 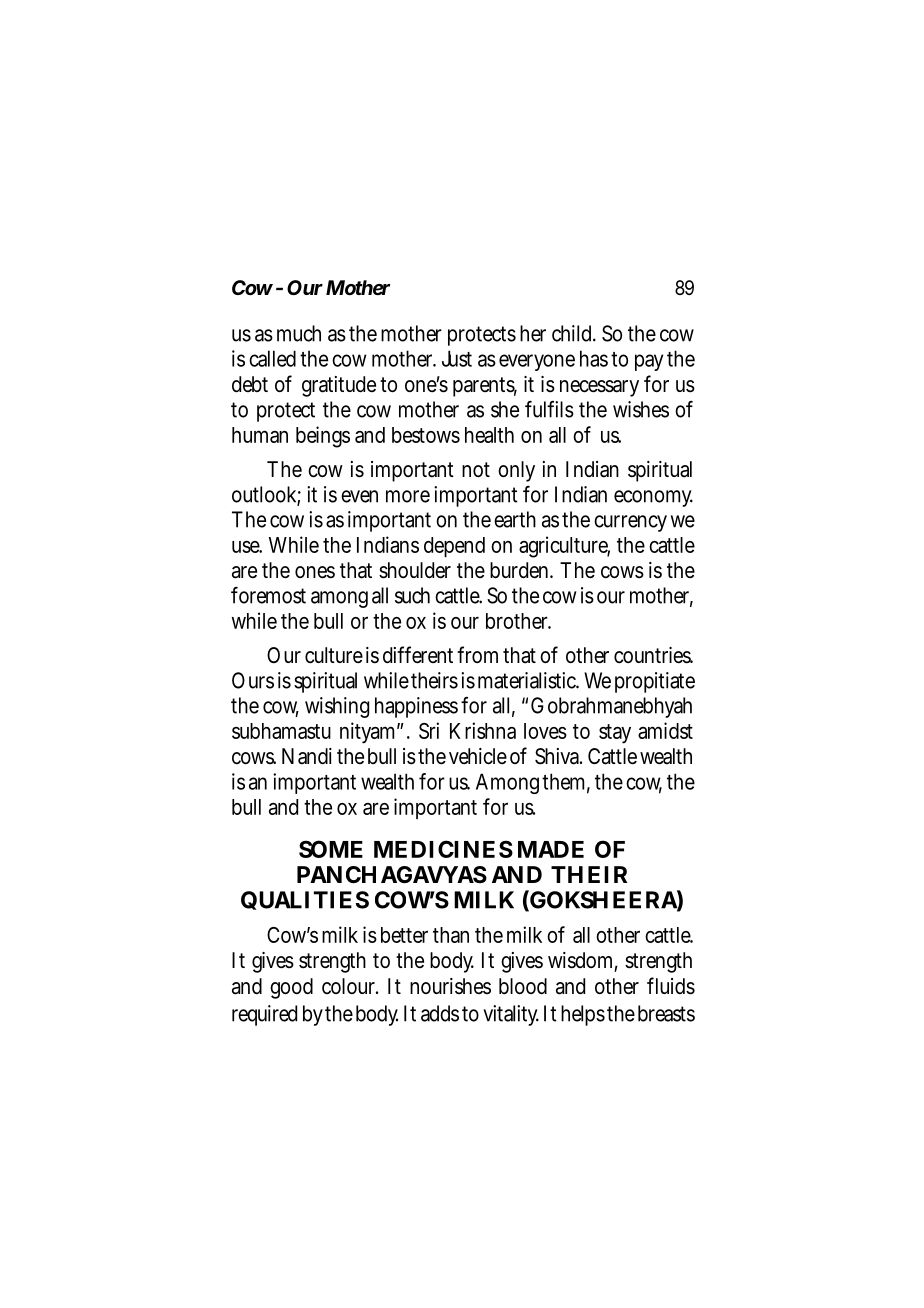 I want to click on vehicle, so click(x=478, y=756).
